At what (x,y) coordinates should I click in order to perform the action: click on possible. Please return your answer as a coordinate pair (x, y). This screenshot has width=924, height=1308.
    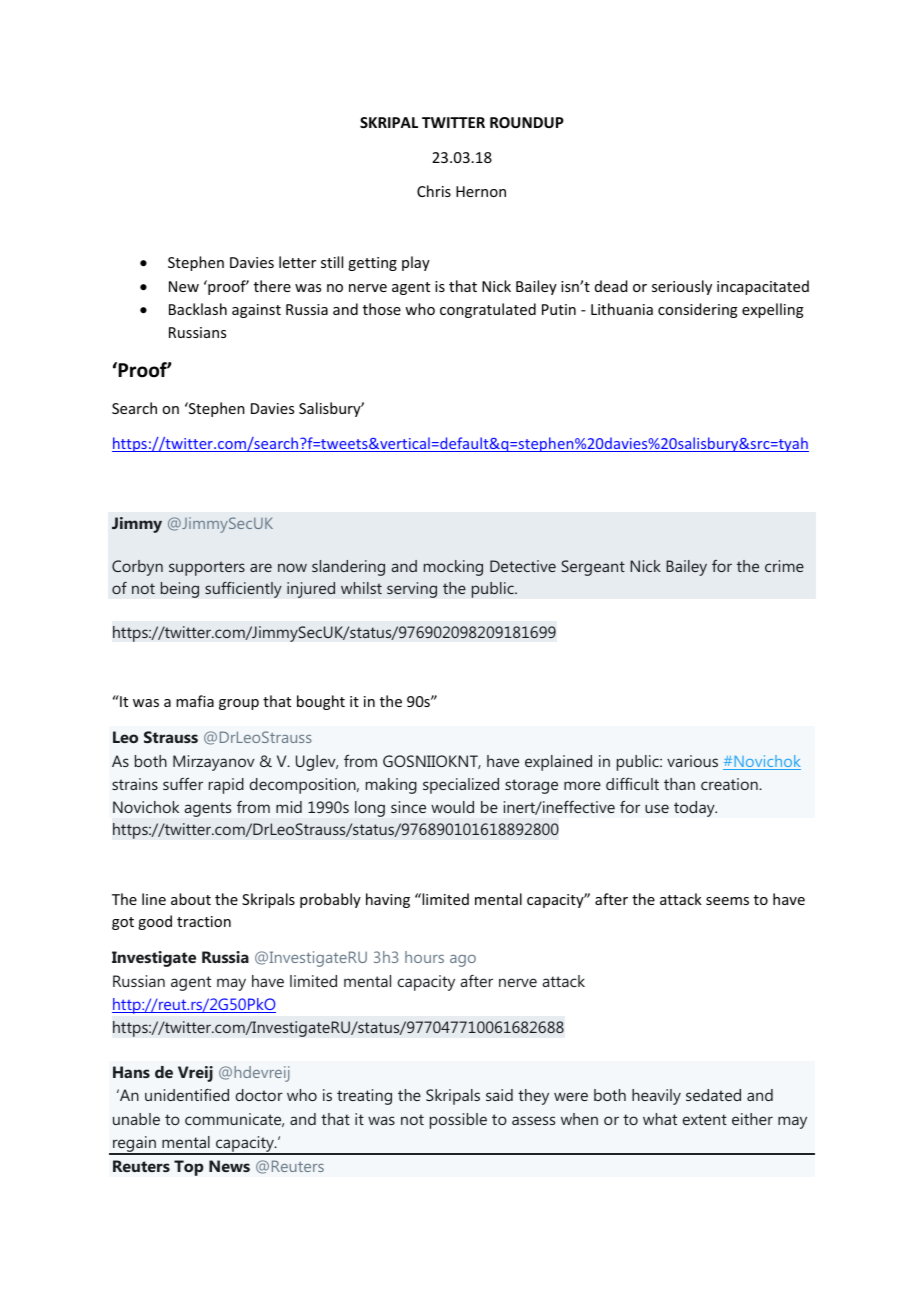
    Looking at the image, I should click on (458, 1121).
